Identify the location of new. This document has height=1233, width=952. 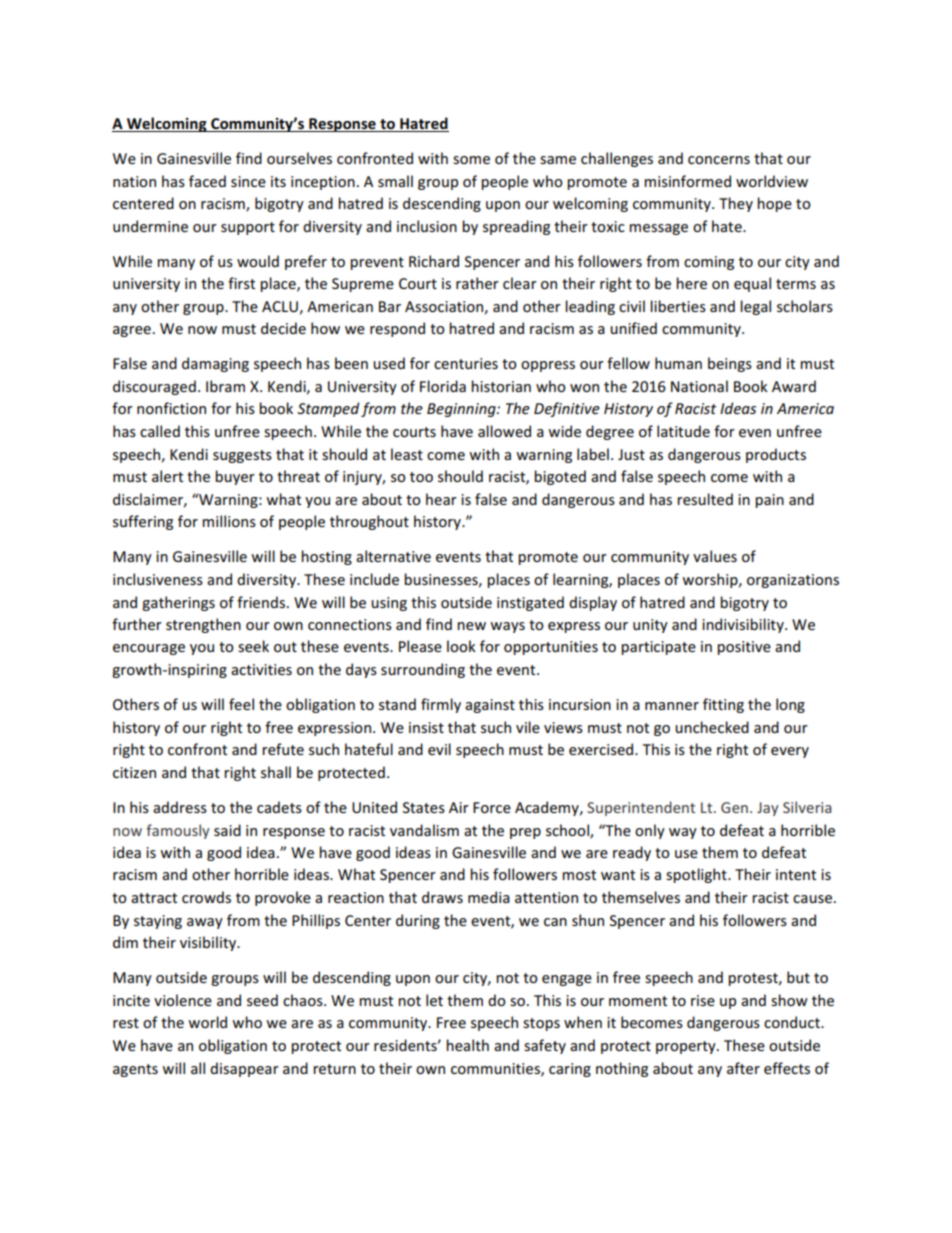
(471, 626).
